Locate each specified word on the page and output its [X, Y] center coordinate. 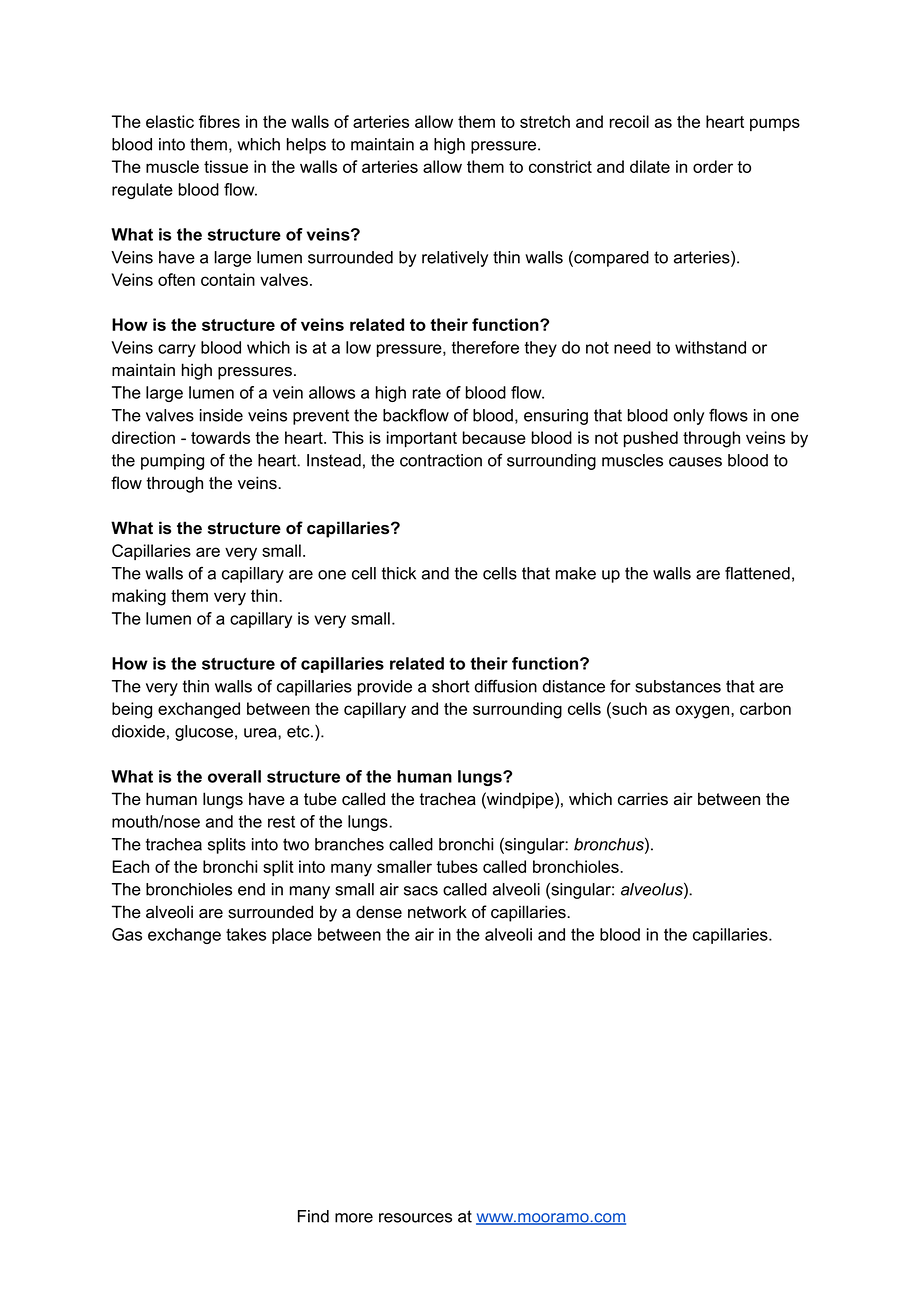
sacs [421, 891]
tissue [226, 166]
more [354, 1218]
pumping [172, 462]
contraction [441, 460]
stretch [545, 121]
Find [313, 1216]
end [251, 889]
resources [415, 1218]
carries [643, 799]
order [713, 166]
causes [695, 462]
